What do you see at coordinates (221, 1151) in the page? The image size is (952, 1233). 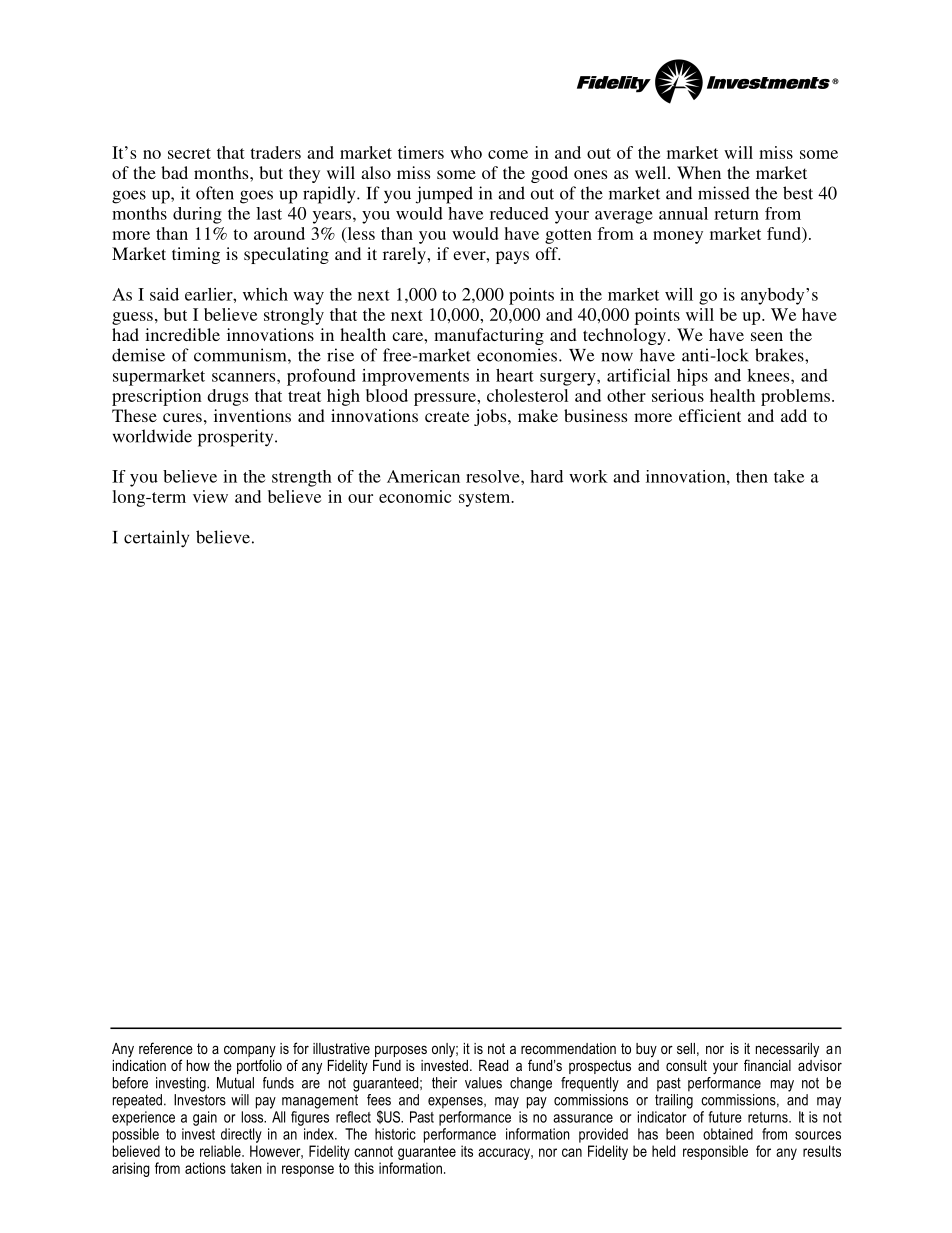 I see `reliable` at bounding box center [221, 1151].
